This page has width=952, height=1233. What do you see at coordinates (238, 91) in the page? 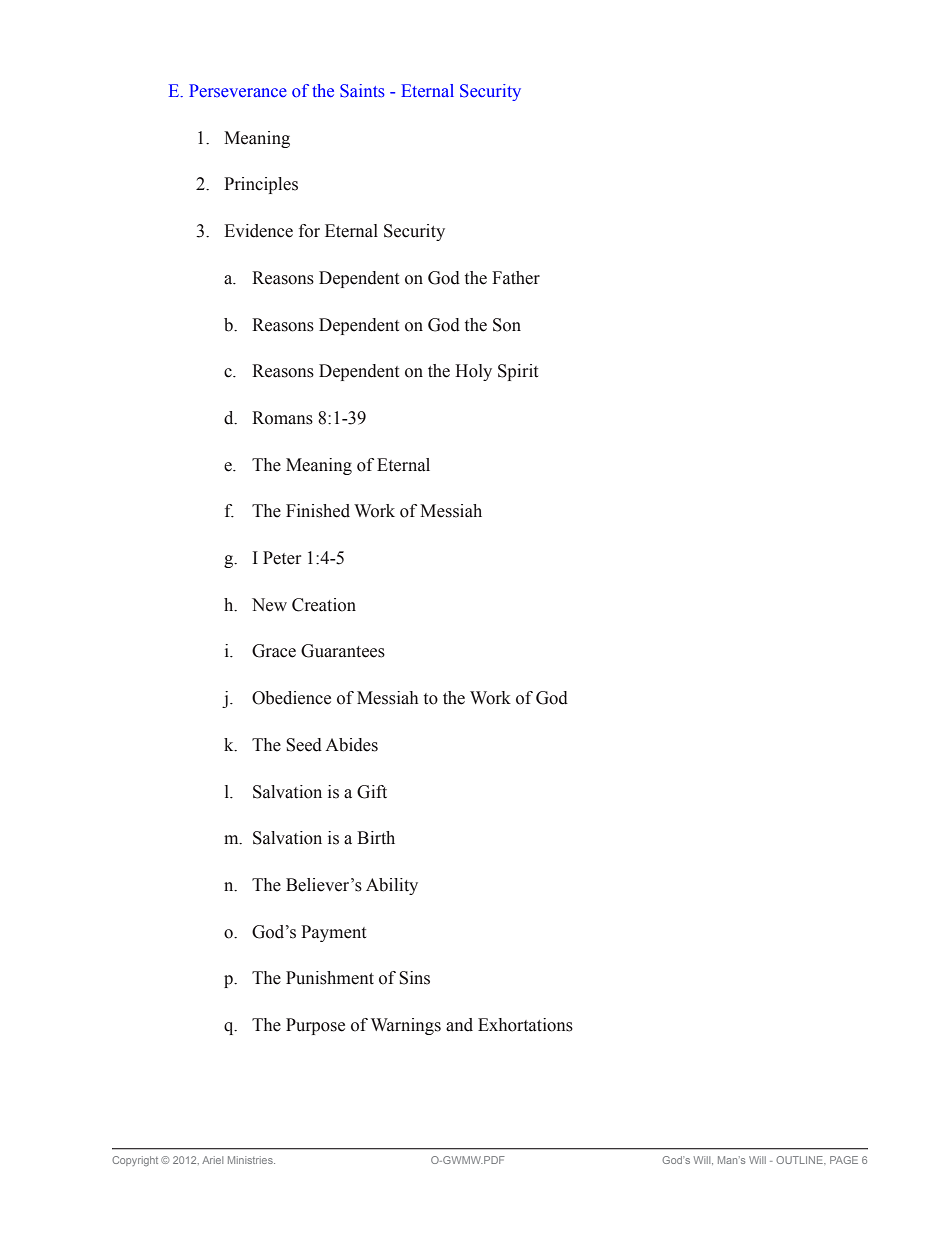
I see `Perseverance` at bounding box center [238, 91].
